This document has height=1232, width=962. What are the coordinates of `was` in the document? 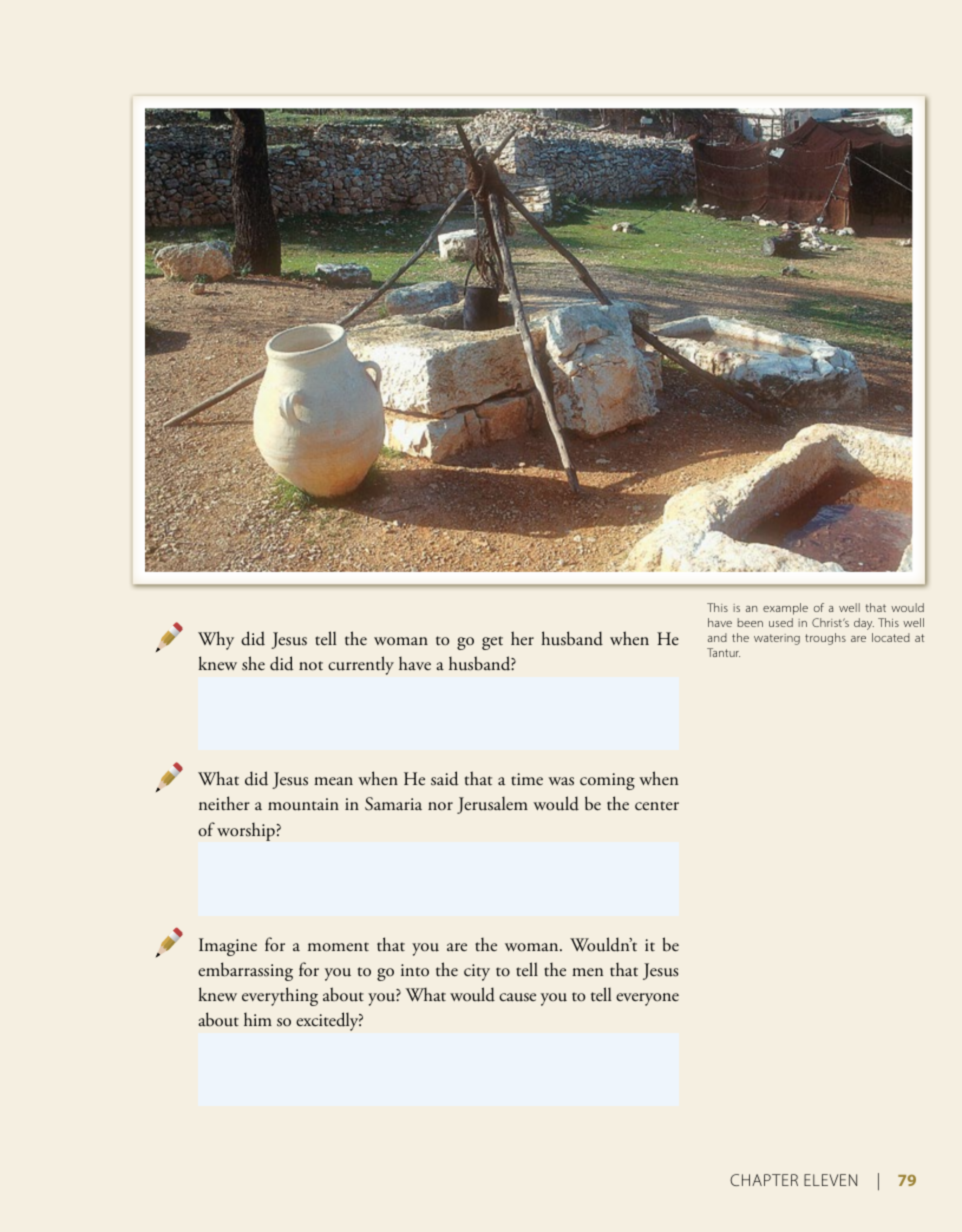 It's located at (561, 781).
